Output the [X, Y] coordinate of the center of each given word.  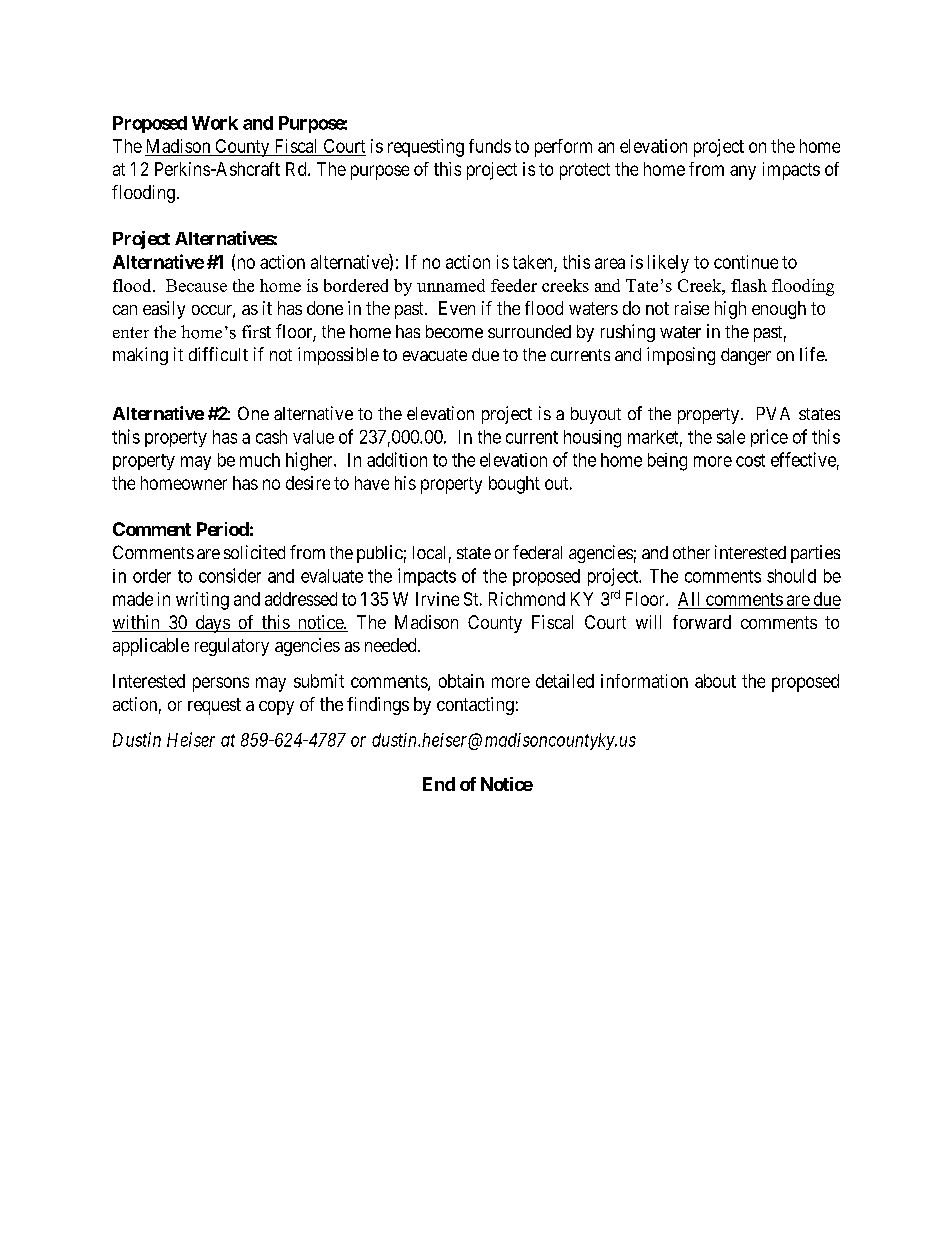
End [439, 784]
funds [490, 146]
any [743, 172]
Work [215, 123]
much [260, 460]
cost [750, 460]
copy [276, 708]
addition [397, 459]
